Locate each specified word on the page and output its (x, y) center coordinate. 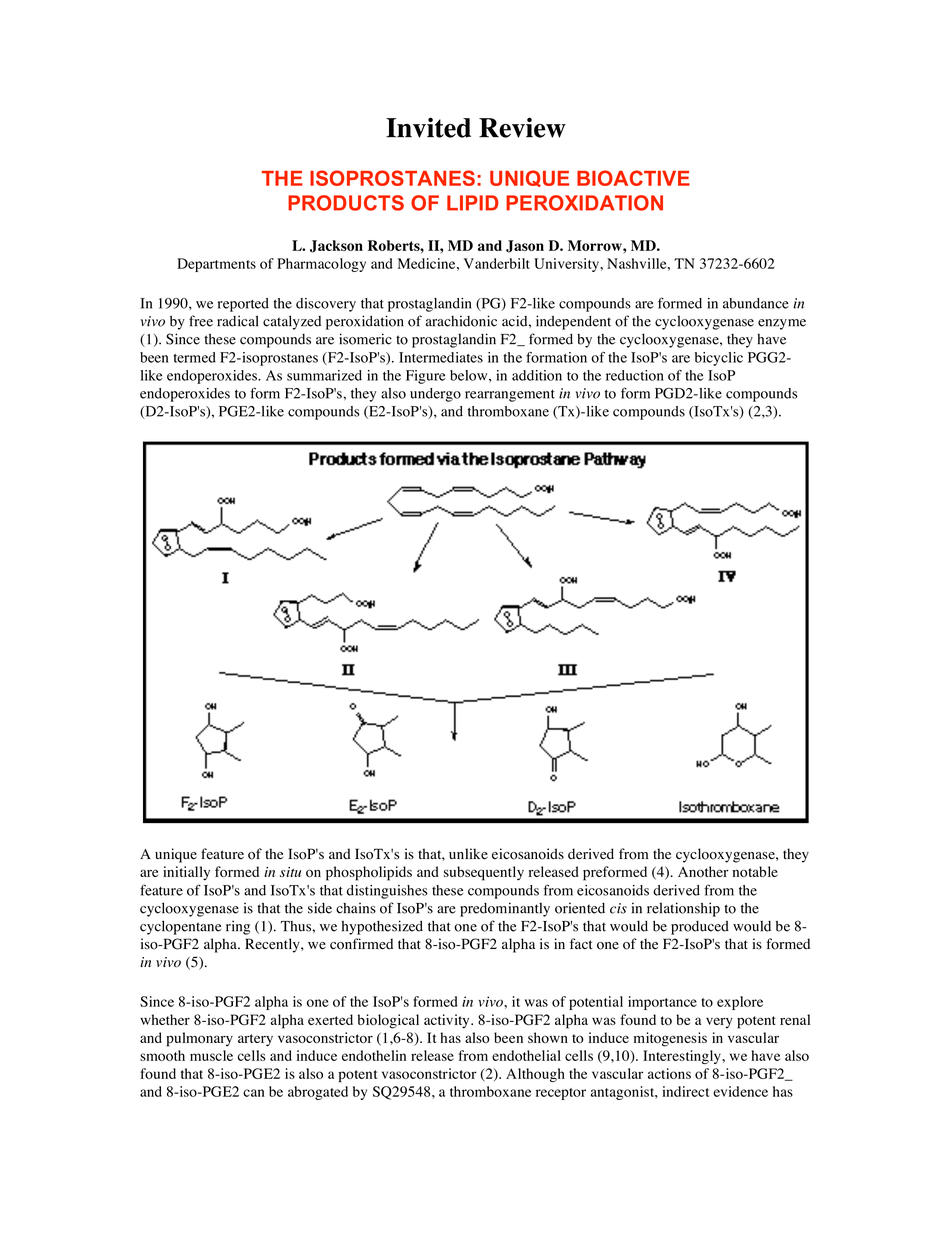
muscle (211, 1055)
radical (237, 321)
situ (290, 872)
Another (703, 871)
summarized (324, 375)
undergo (435, 395)
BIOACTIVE (633, 178)
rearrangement (510, 396)
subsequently (483, 873)
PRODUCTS (346, 203)
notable (755, 871)
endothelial (526, 1055)
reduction (635, 375)
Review (522, 127)
